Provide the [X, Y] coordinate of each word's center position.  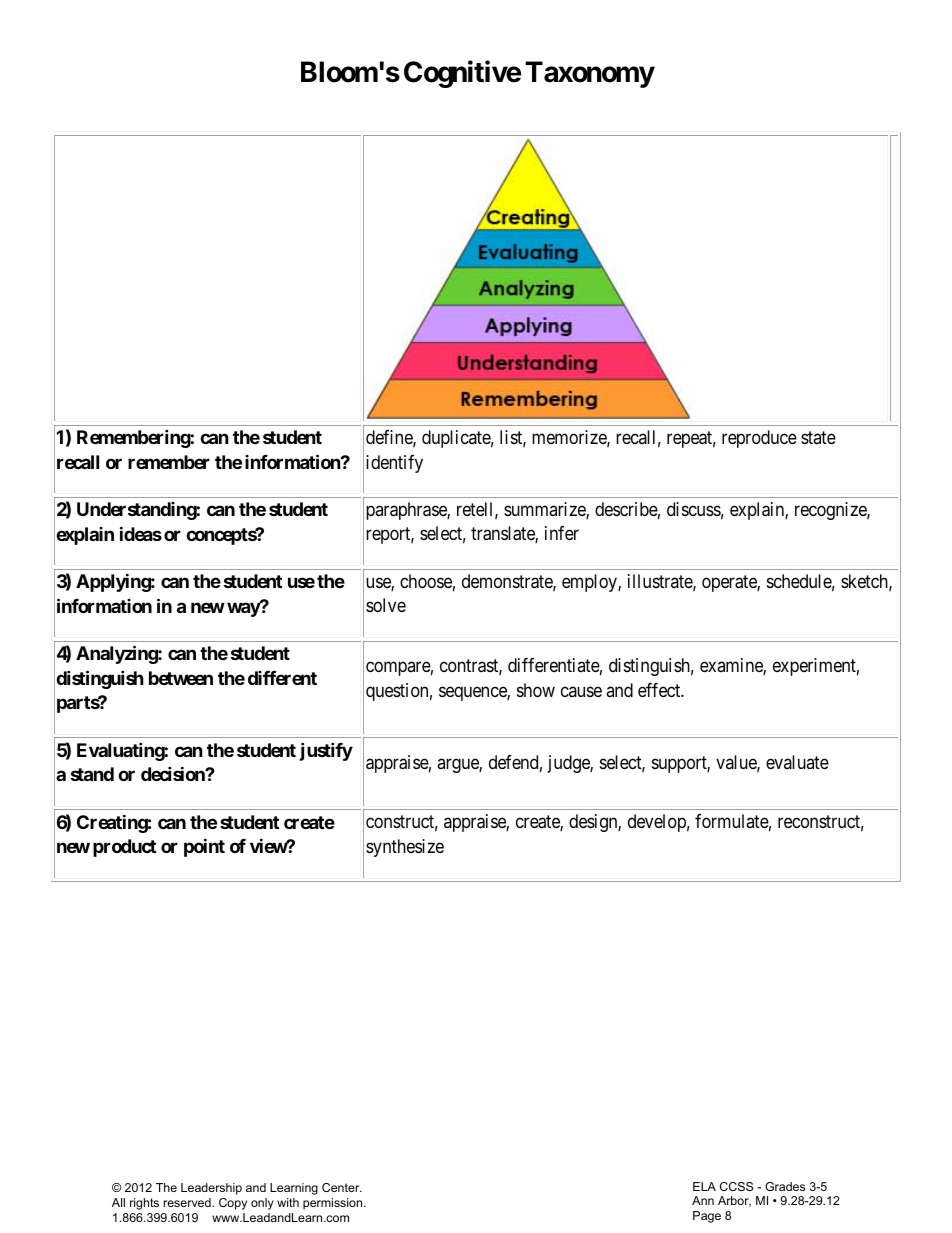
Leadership [211, 1189]
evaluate [797, 762]
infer [562, 533]
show [536, 690]
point [204, 847]
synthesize [405, 848]
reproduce [759, 439]
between [181, 678]
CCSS [736, 1186]
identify [394, 464]
